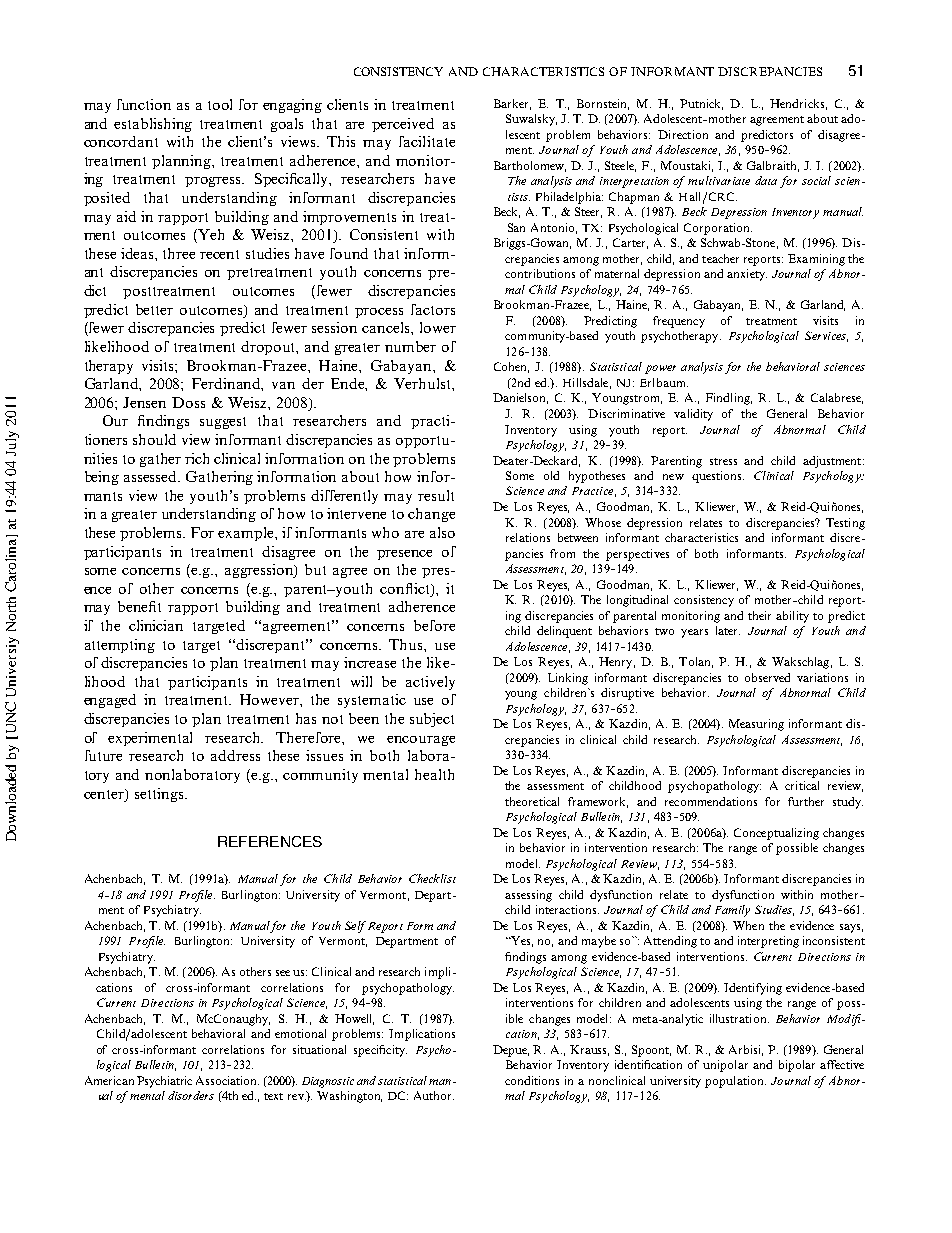 The width and height of the image is (952, 1233). What do you see at coordinates (434, 1095) in the image?
I see `Author` at bounding box center [434, 1095].
